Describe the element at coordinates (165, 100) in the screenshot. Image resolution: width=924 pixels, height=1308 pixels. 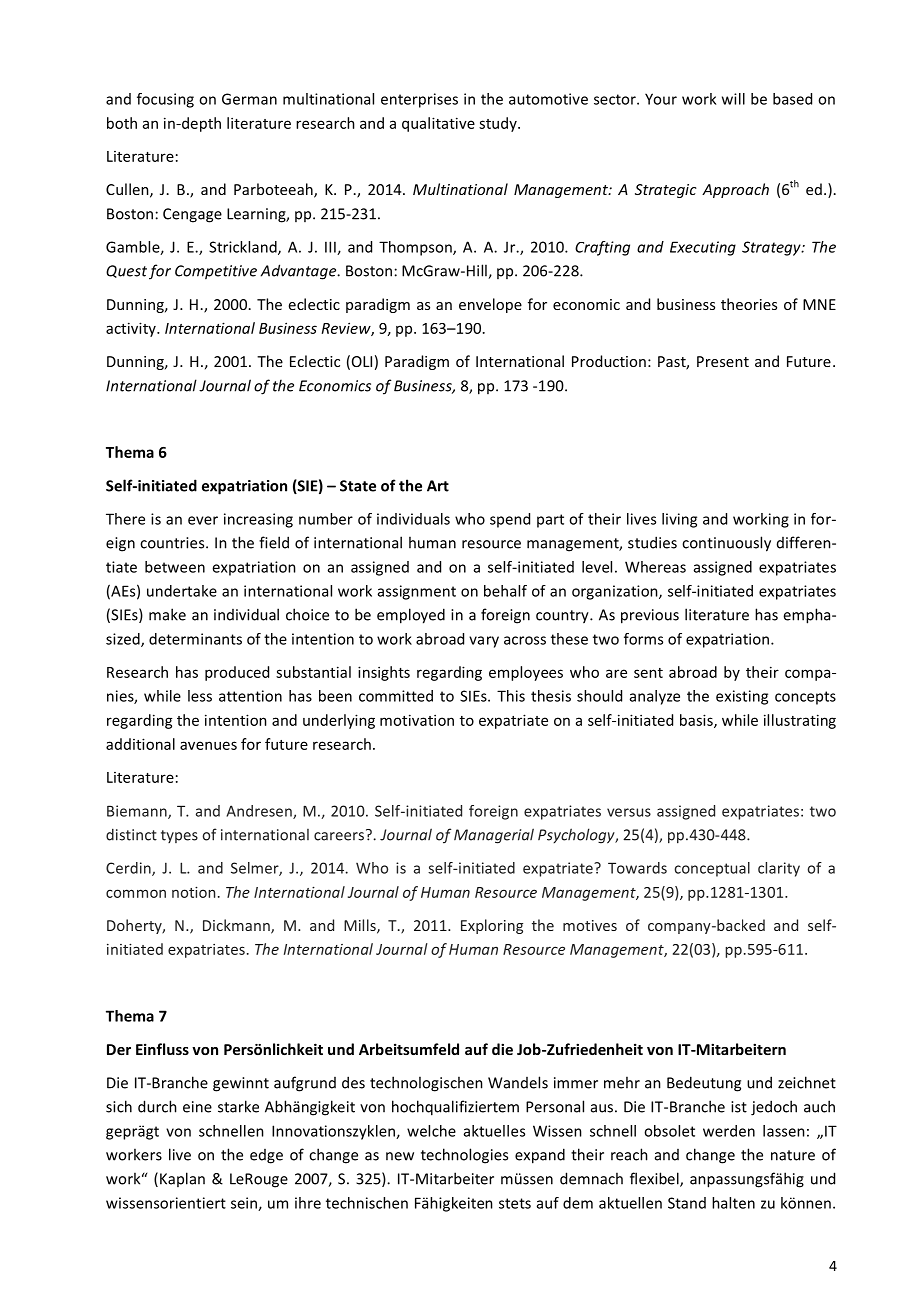
I see `focusing` at that location.
